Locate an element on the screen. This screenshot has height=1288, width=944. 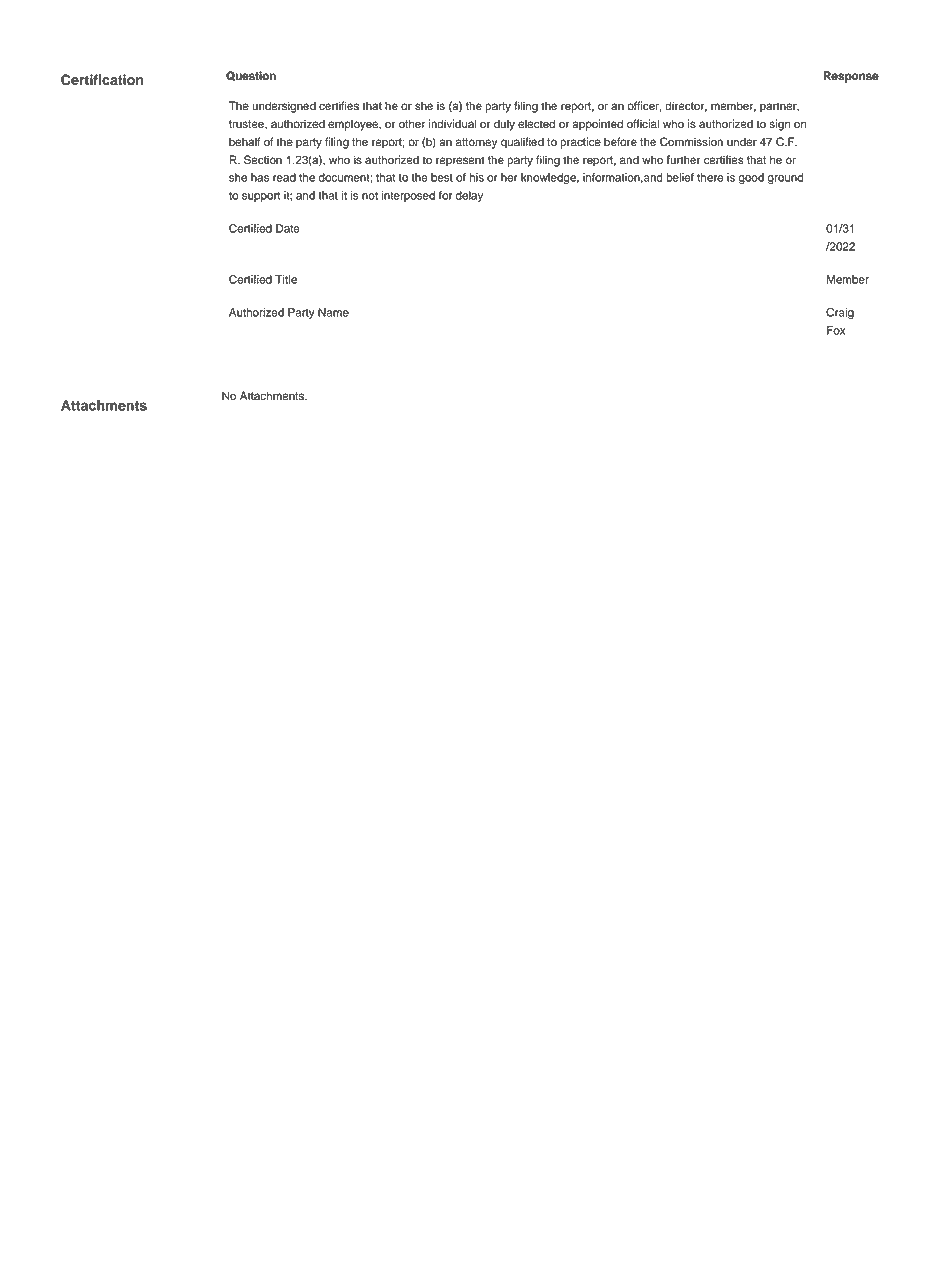
individual is located at coordinates (452, 124).
